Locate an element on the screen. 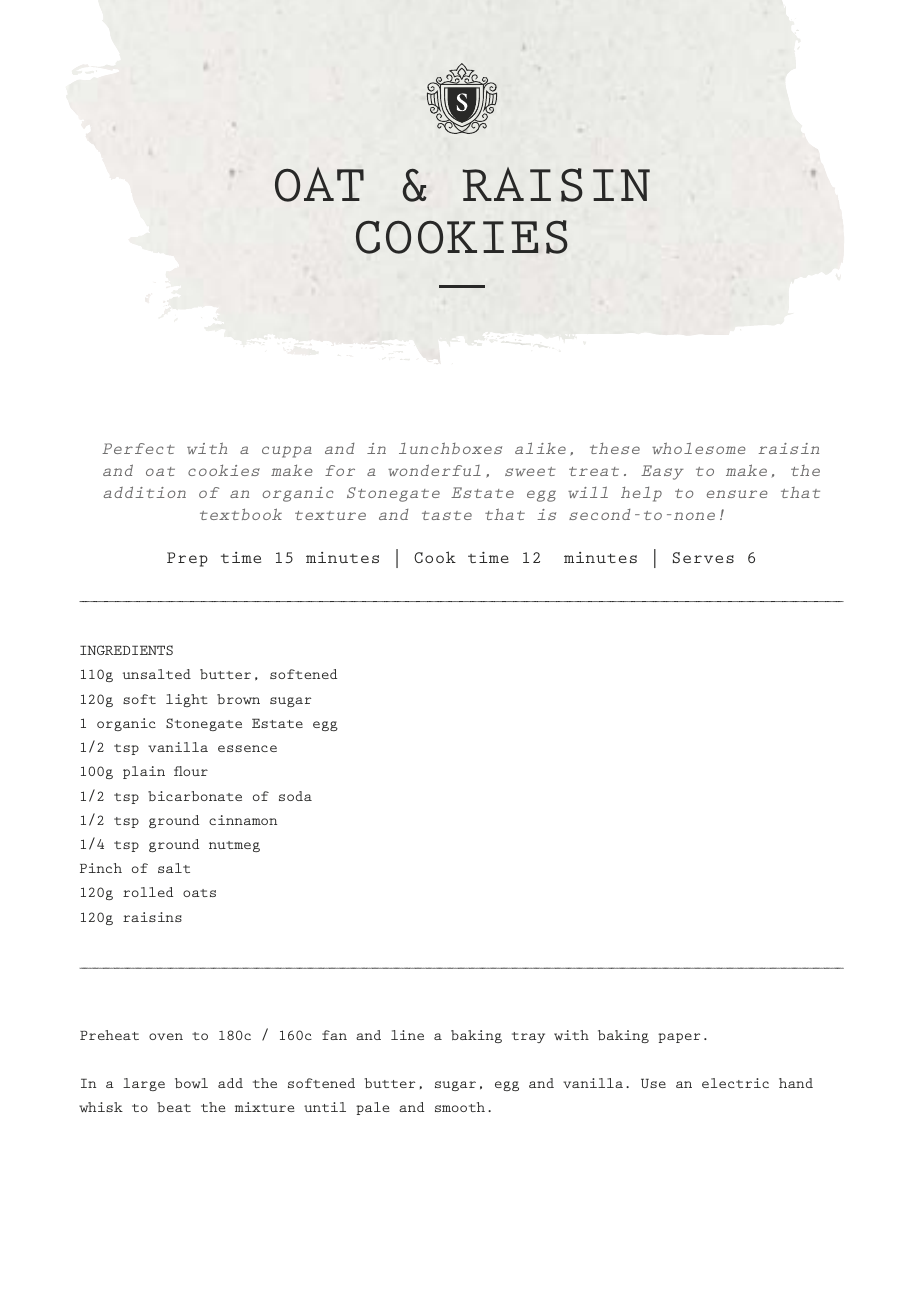 This screenshot has height=1311, width=924. smooth is located at coordinates (460, 1107).
